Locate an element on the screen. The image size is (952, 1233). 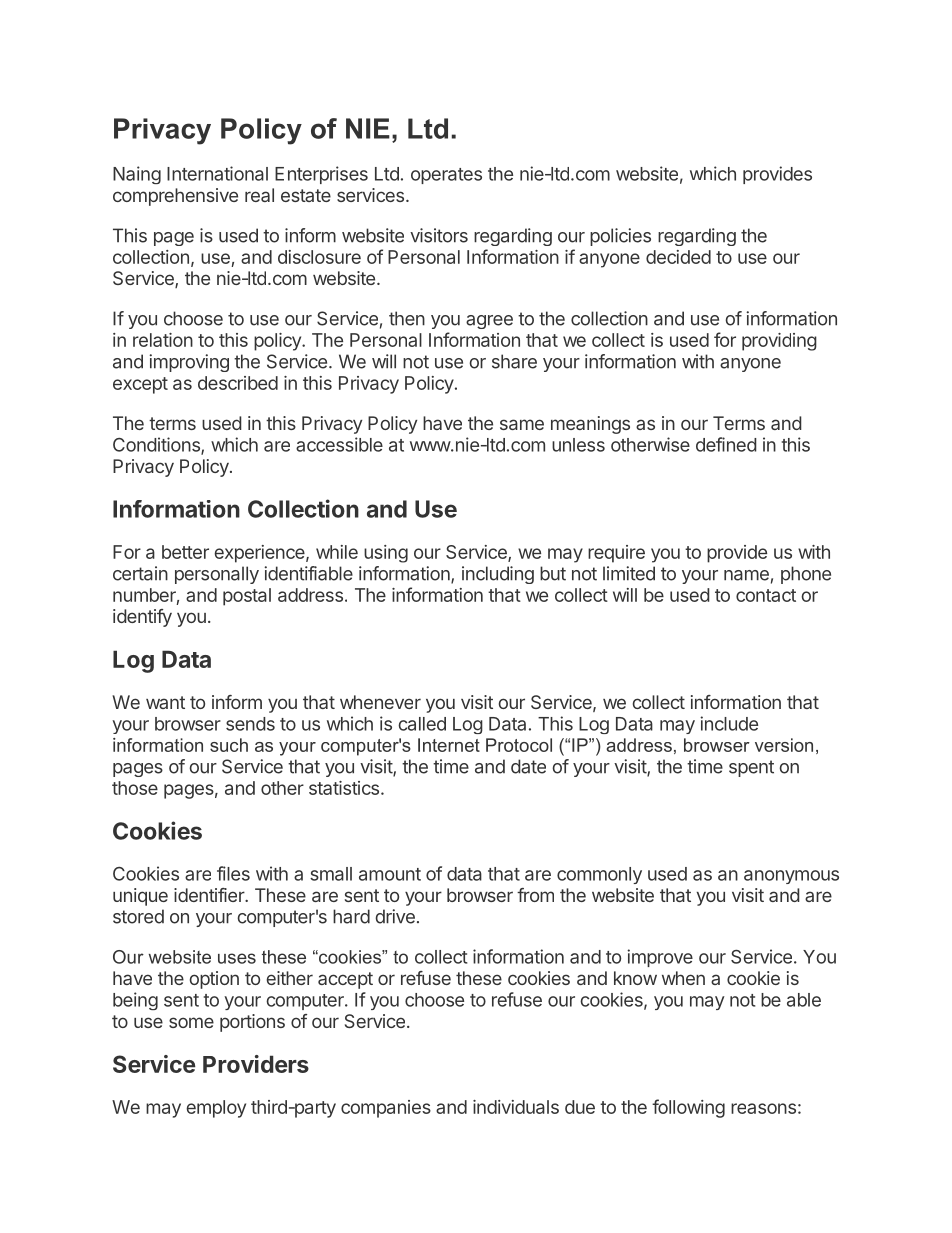
contact is located at coordinates (766, 595).
